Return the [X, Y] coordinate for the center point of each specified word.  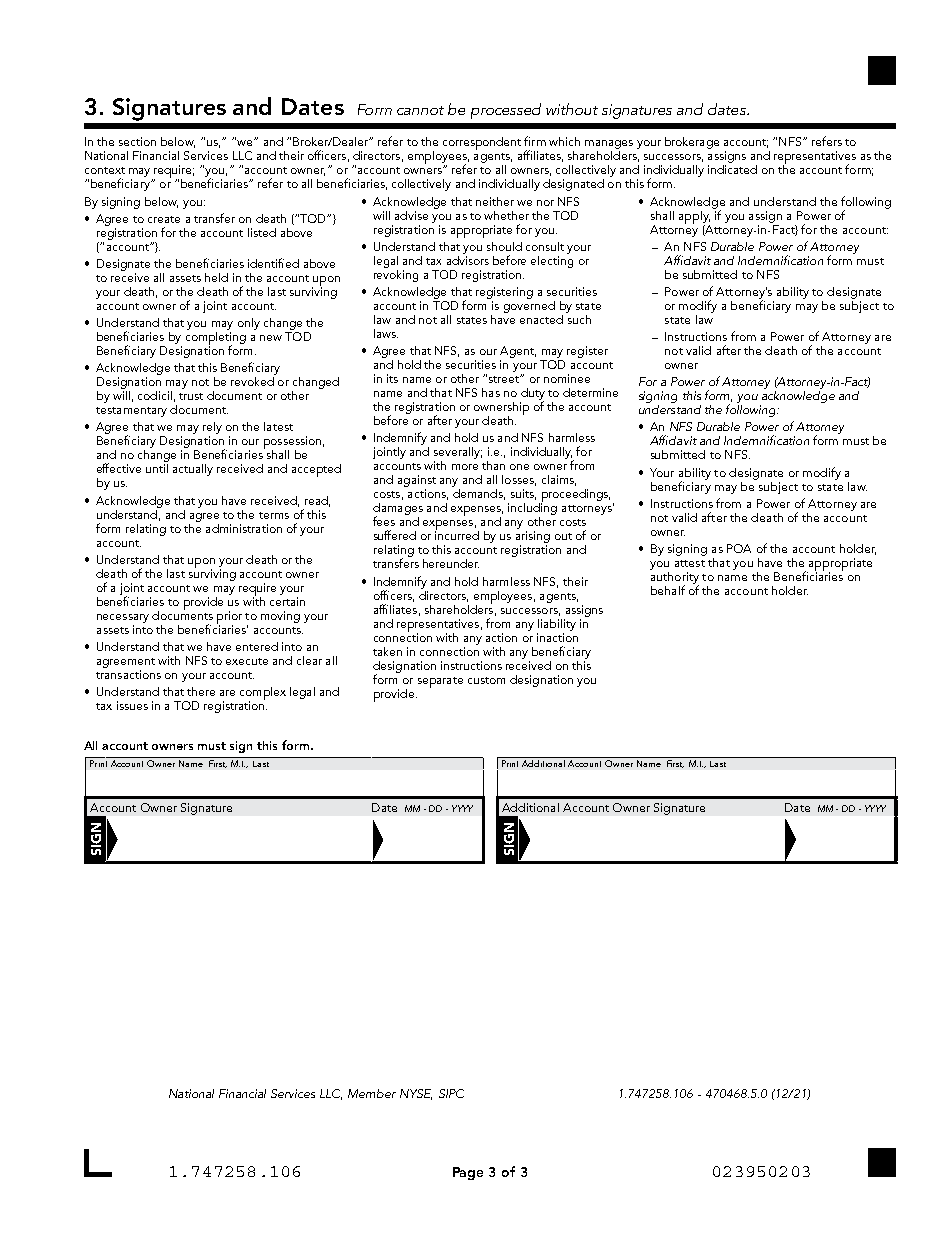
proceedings [574, 496]
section [137, 141]
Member [372, 1093]
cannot [420, 110]
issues [132, 705]
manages [609, 146]
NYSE [416, 1094]
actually [193, 470]
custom [486, 680]
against [417, 482]
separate [440, 682]
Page [468, 1173]
